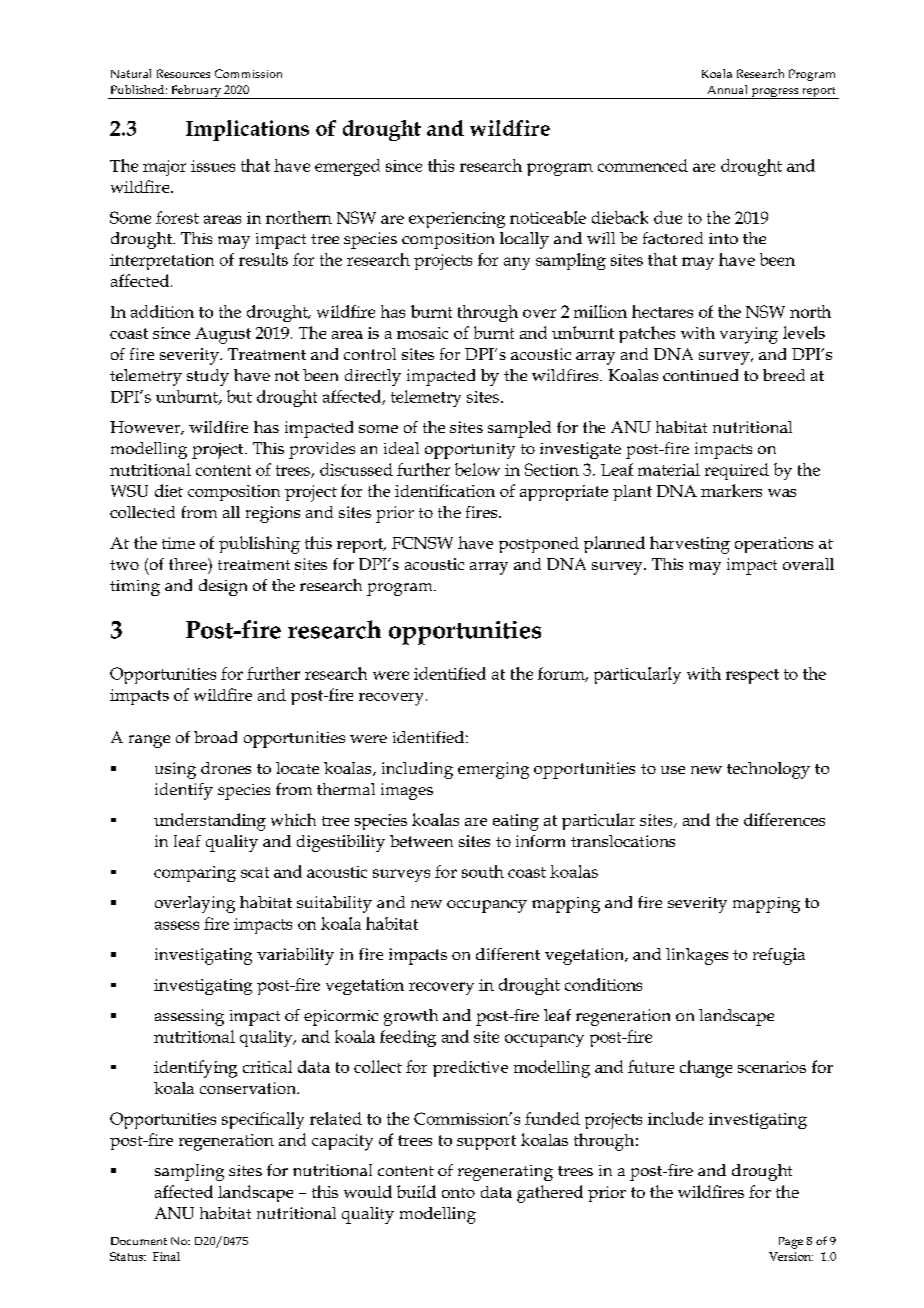 The width and height of the page is (924, 1308). I want to click on emerging, so click(493, 770).
